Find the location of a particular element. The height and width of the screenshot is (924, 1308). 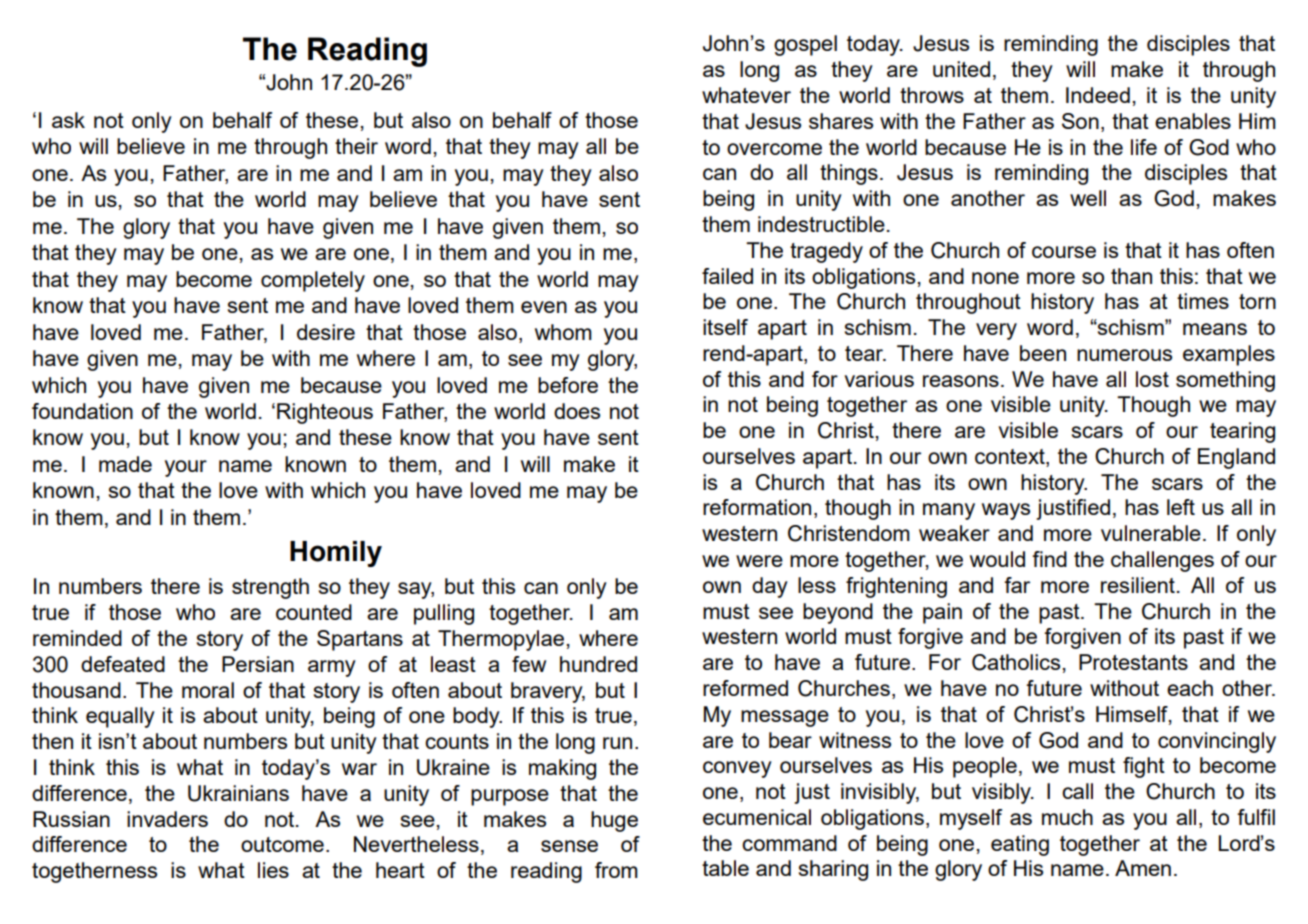

your is located at coordinates (186, 468).
